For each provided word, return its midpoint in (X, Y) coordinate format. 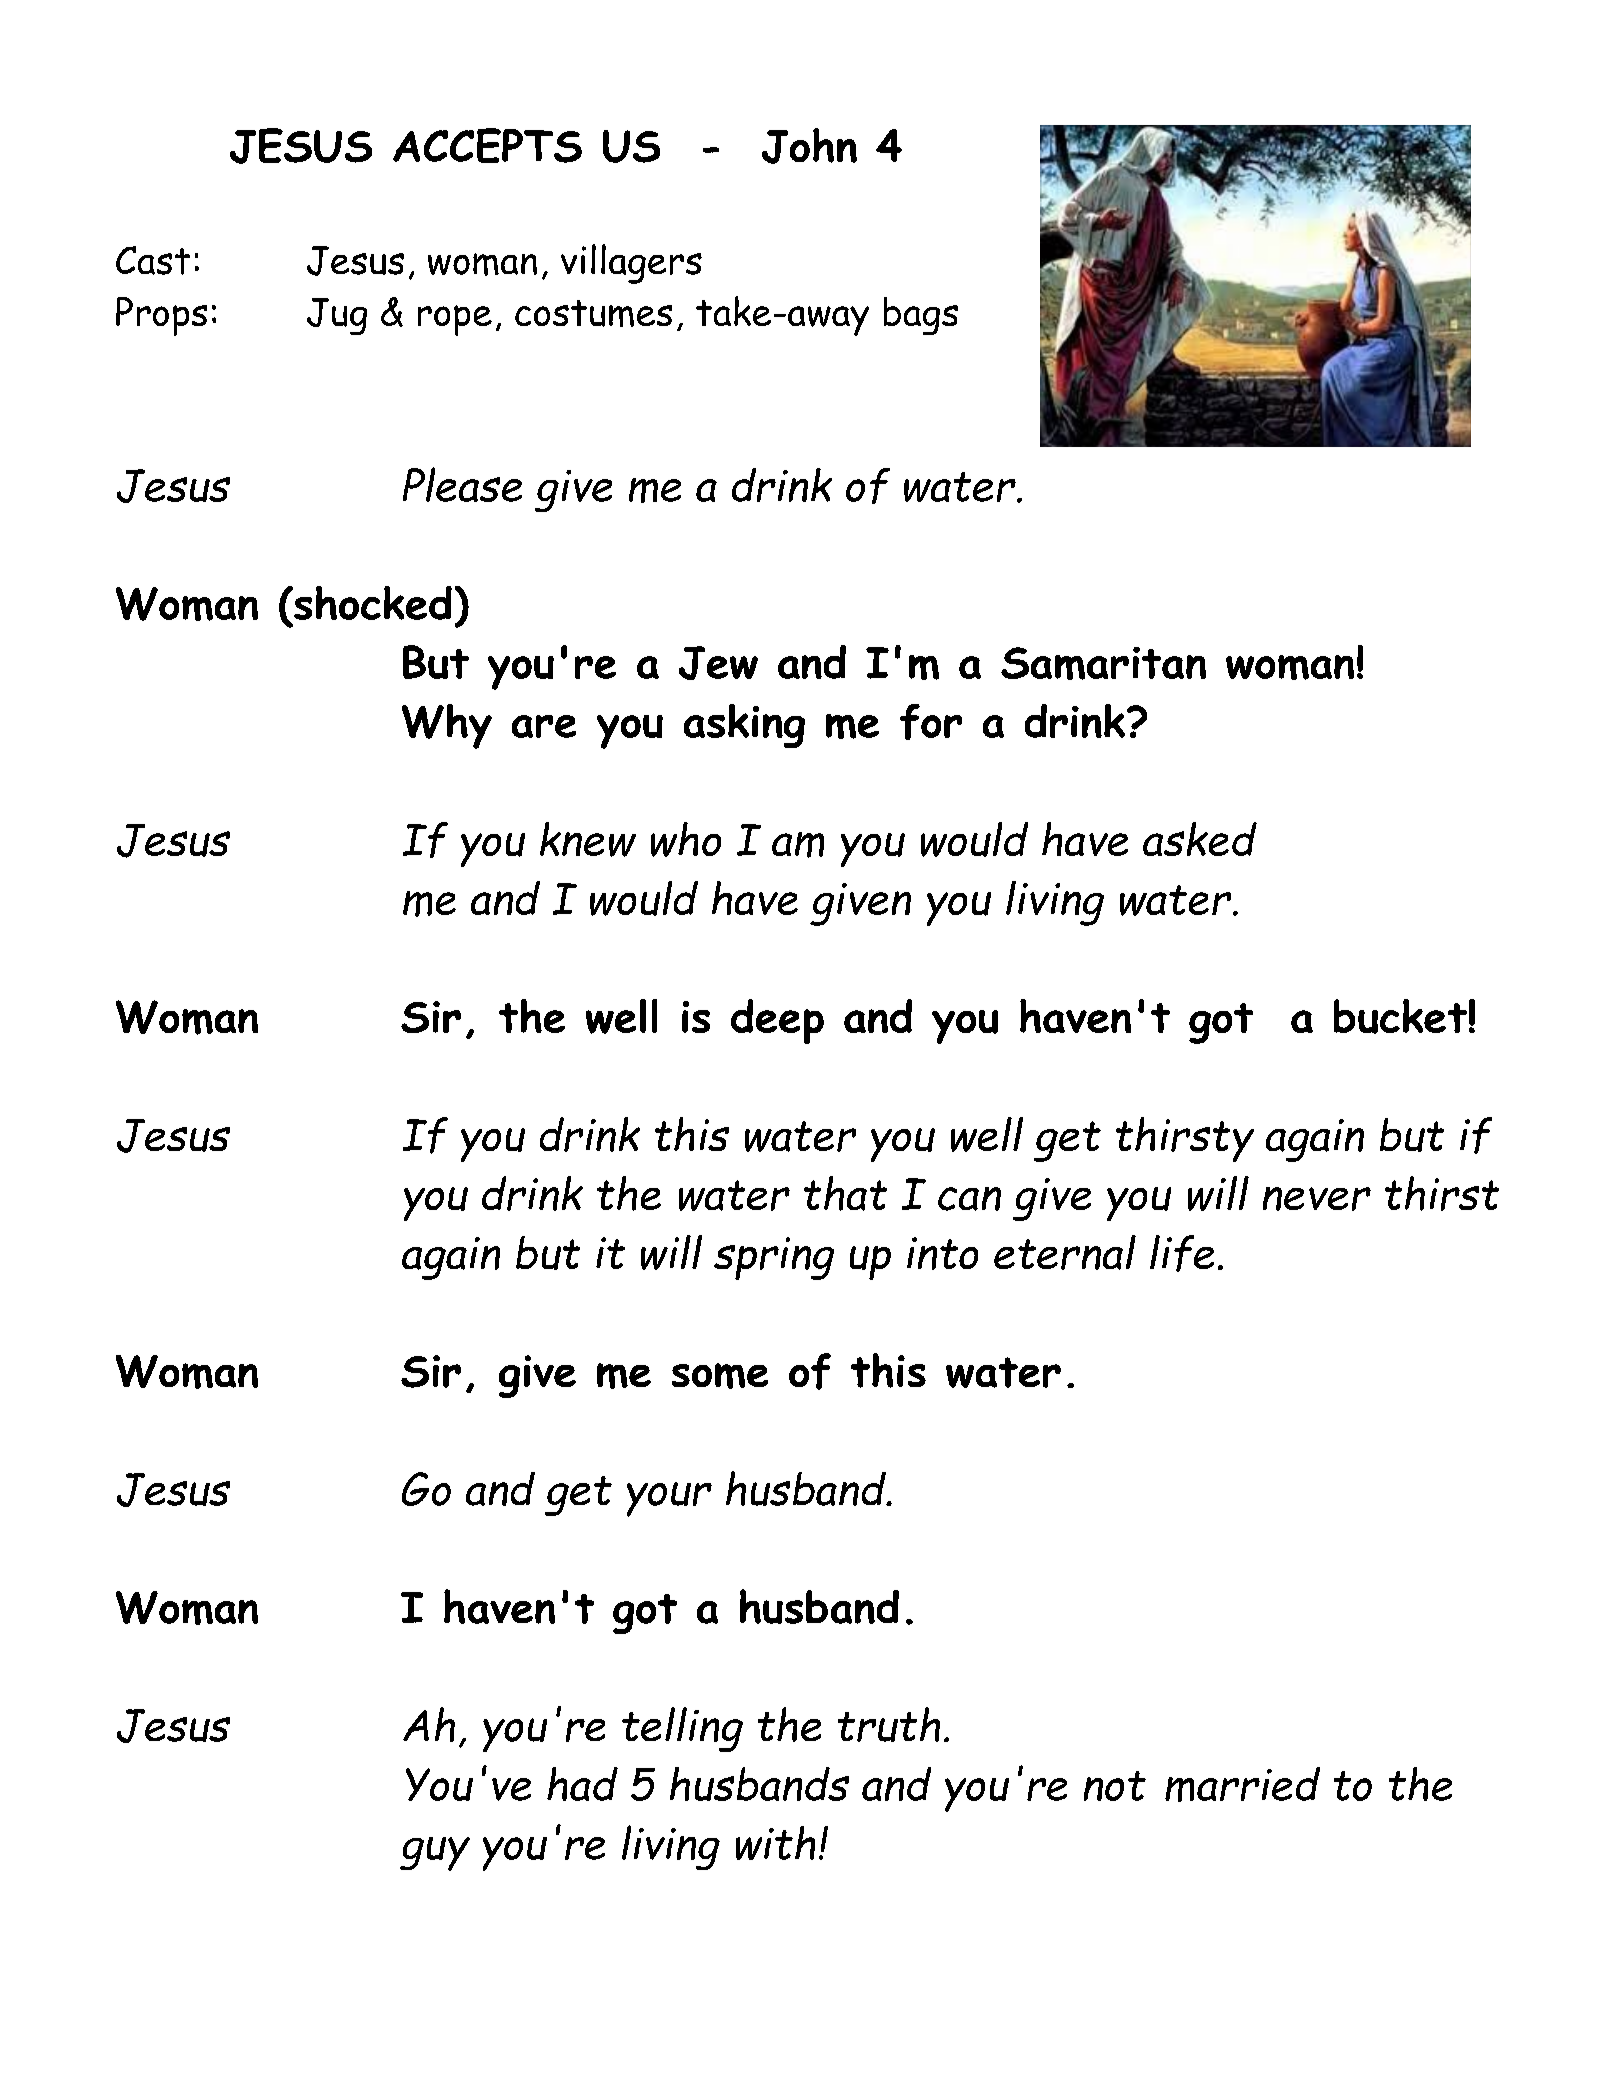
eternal (1065, 1252)
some (720, 1376)
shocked (372, 603)
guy (435, 1854)
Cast (153, 260)
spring (774, 1258)
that (845, 1193)
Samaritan (1103, 663)
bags (921, 316)
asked (1200, 839)
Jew (718, 663)
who (686, 839)
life (1182, 1253)
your (669, 1499)
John (809, 146)
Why (447, 726)
